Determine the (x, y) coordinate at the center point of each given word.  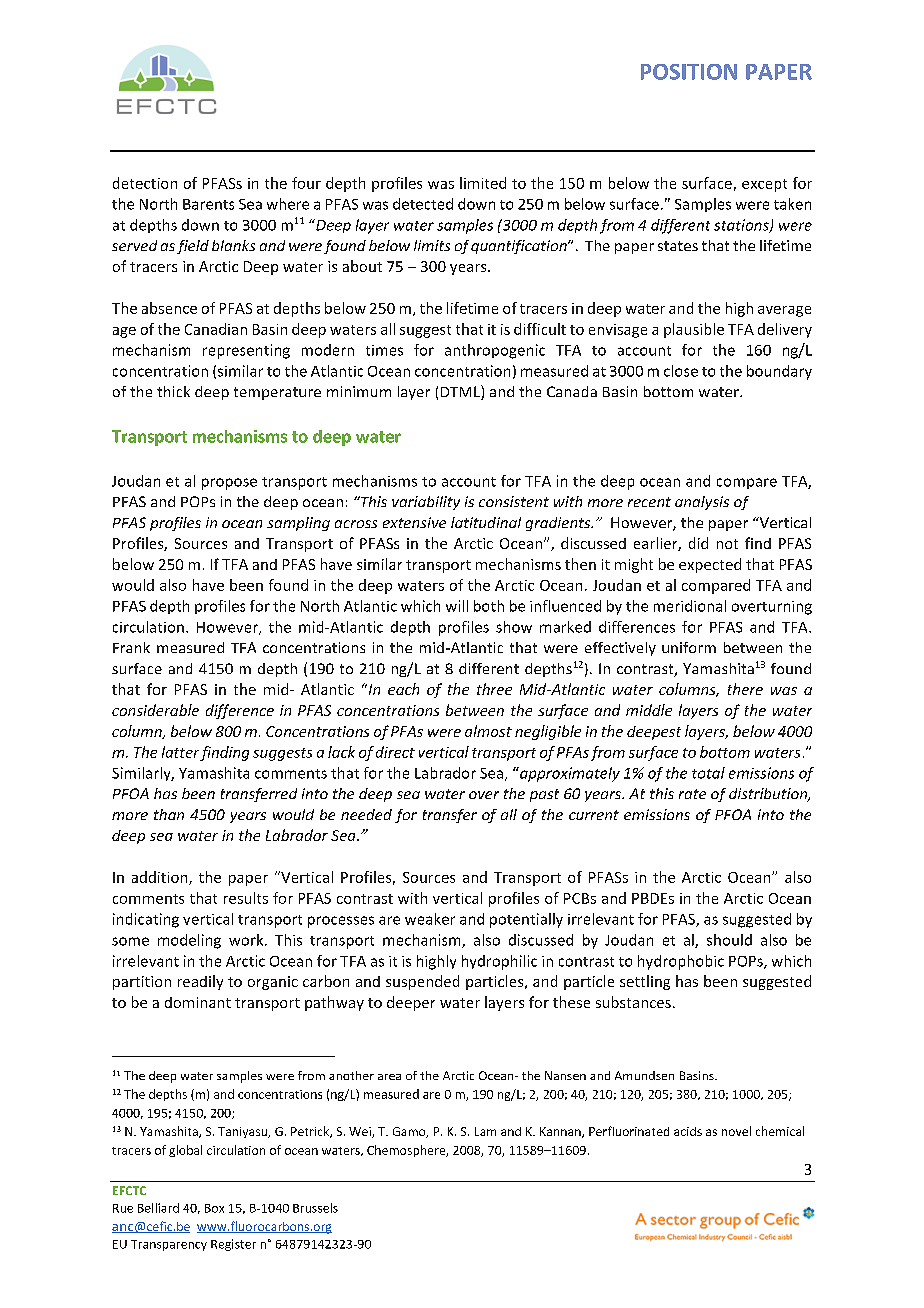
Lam (485, 1131)
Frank (131, 647)
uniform (689, 647)
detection (145, 183)
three (494, 689)
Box (214, 1208)
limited (483, 183)
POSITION (689, 72)
